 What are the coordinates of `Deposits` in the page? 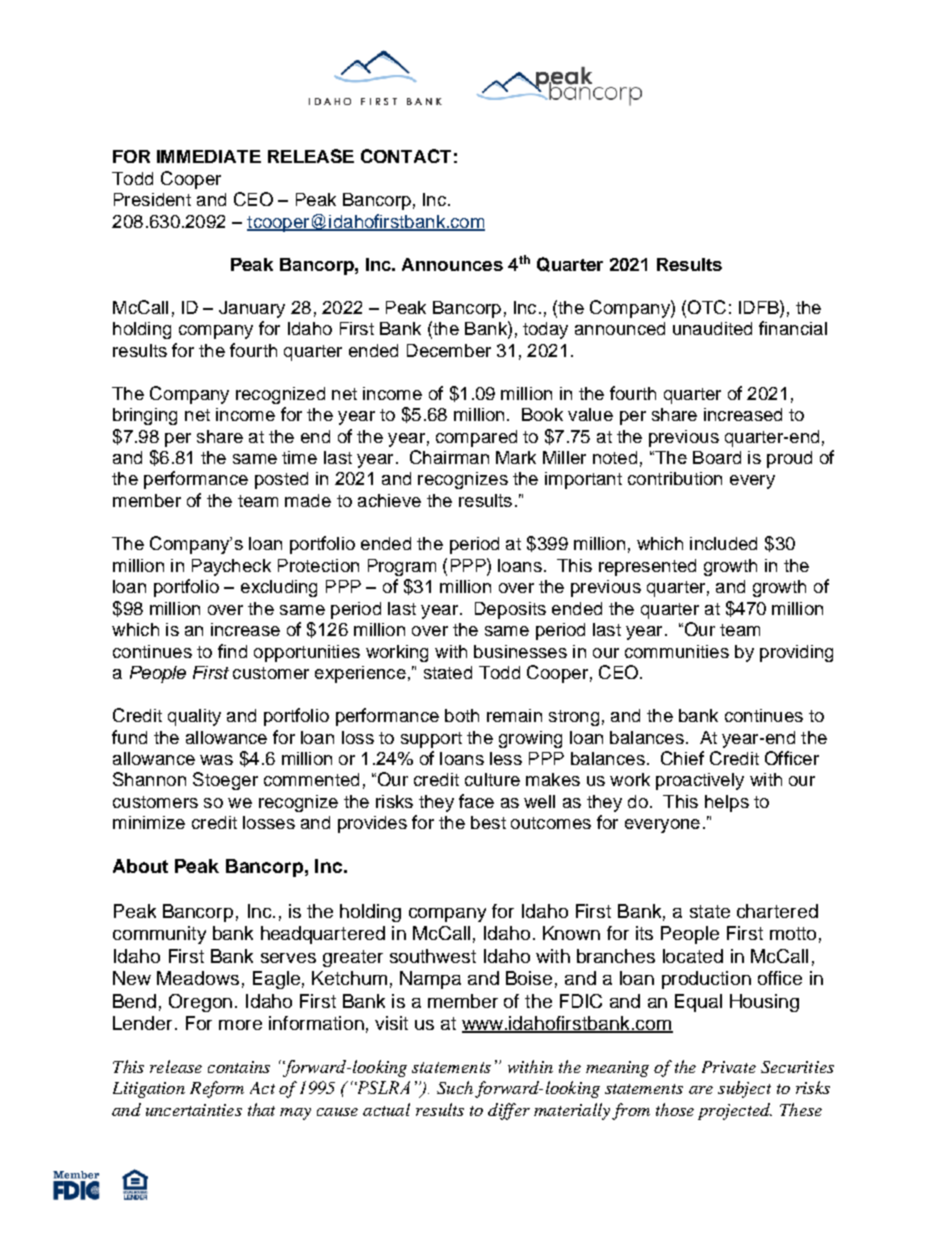 It's located at (510, 610).
